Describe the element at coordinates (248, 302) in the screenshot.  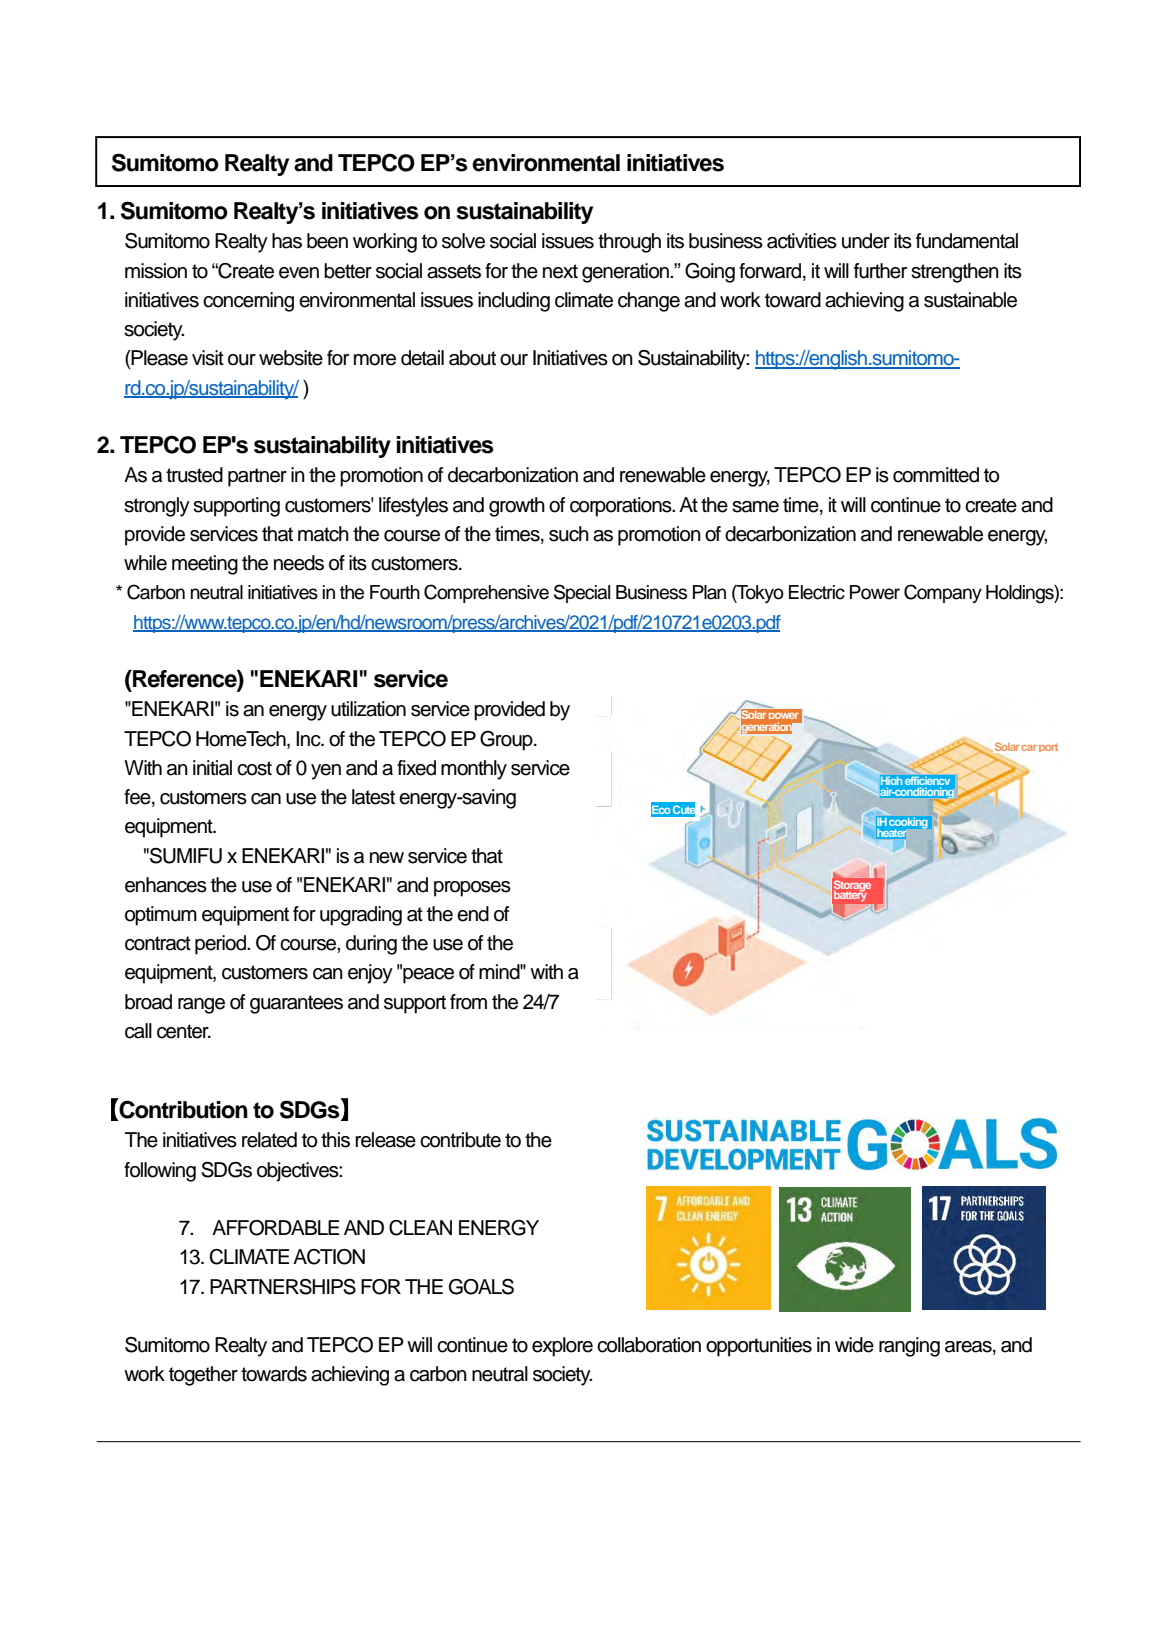
I see `concerning` at that location.
